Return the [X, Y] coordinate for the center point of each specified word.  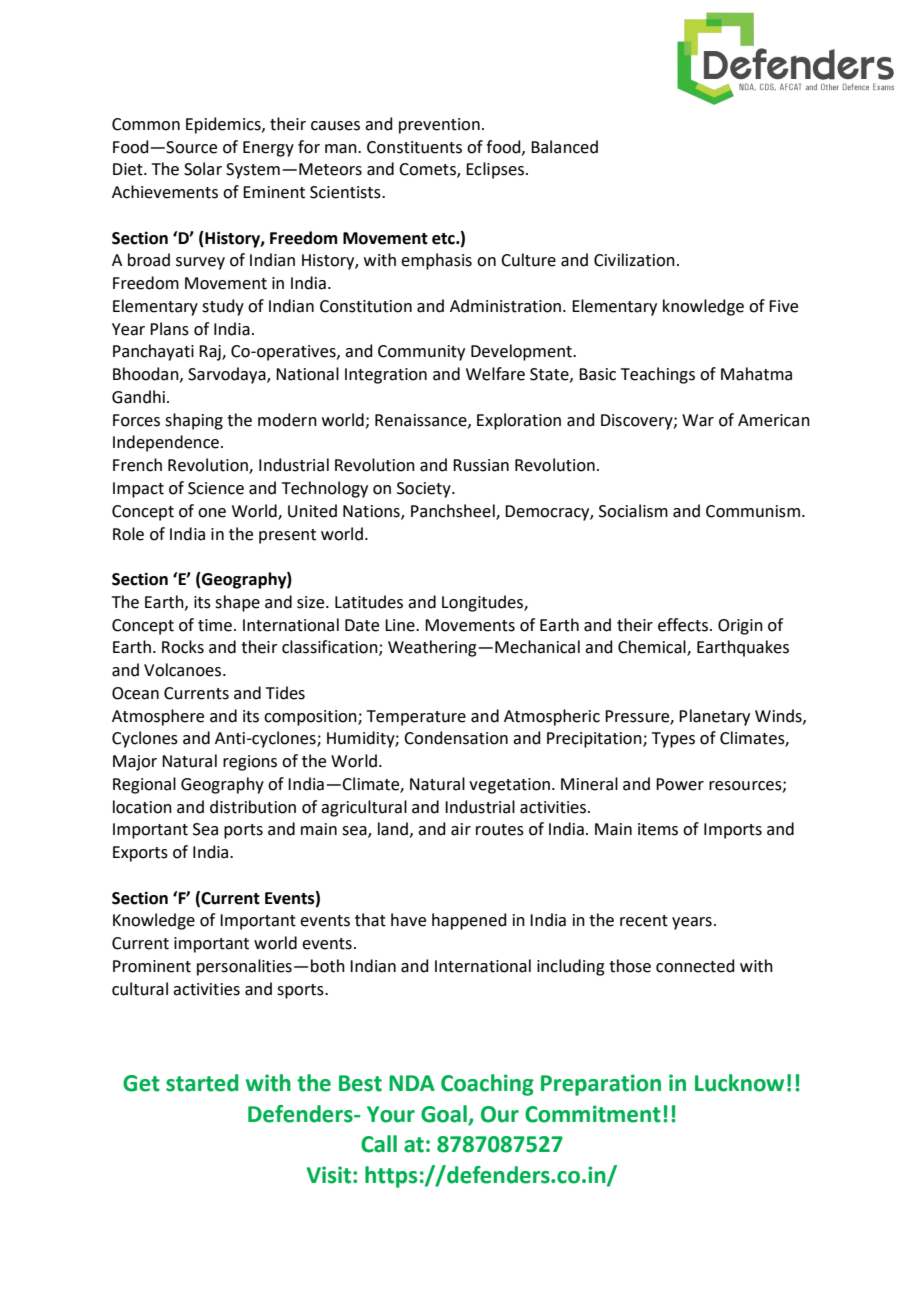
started [202, 1083]
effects [683, 625]
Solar [203, 169]
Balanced [564, 147]
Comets [428, 170]
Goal [445, 1115]
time [215, 625]
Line [401, 625]
